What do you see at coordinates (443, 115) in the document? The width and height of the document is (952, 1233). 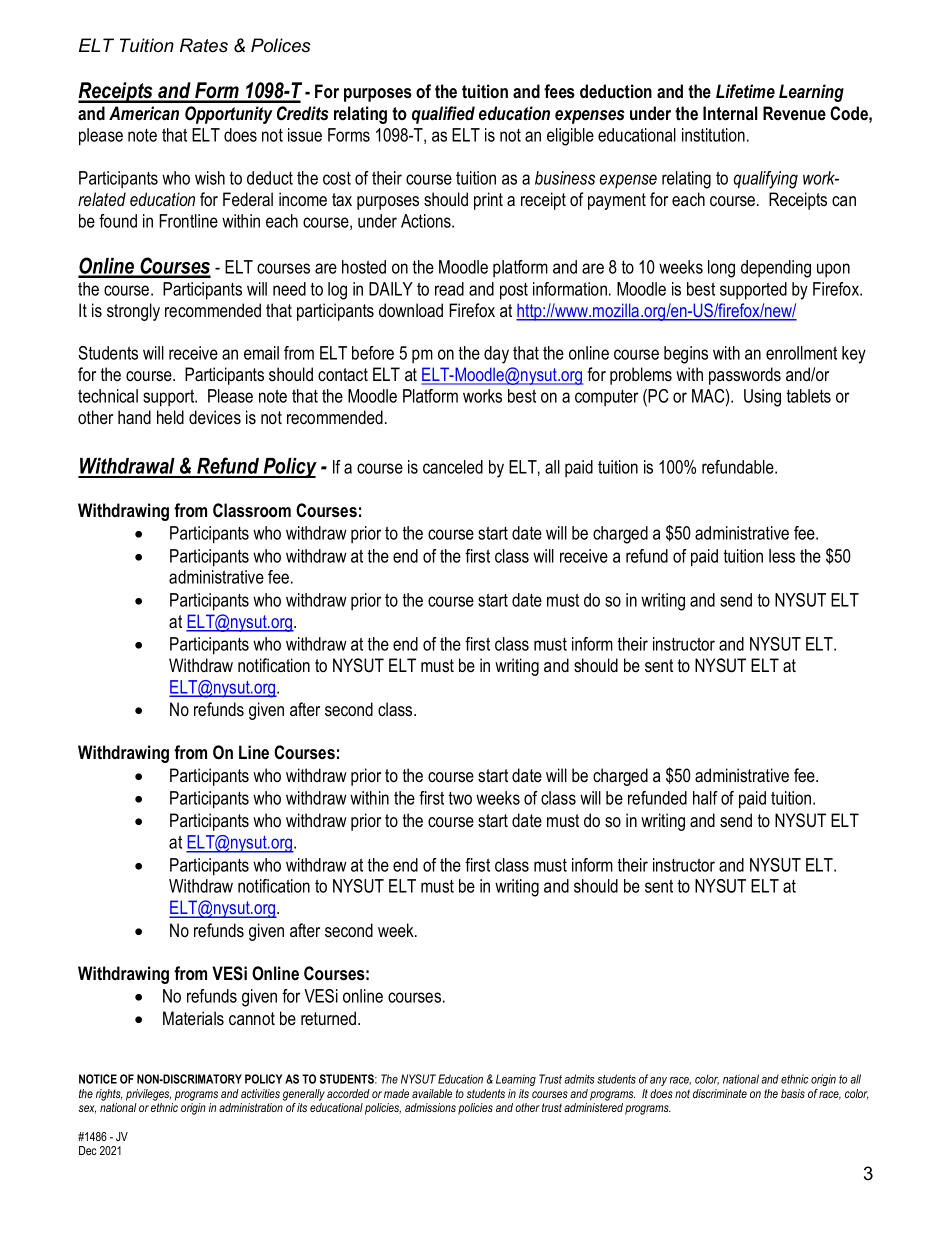 I see `qualified` at bounding box center [443, 115].
